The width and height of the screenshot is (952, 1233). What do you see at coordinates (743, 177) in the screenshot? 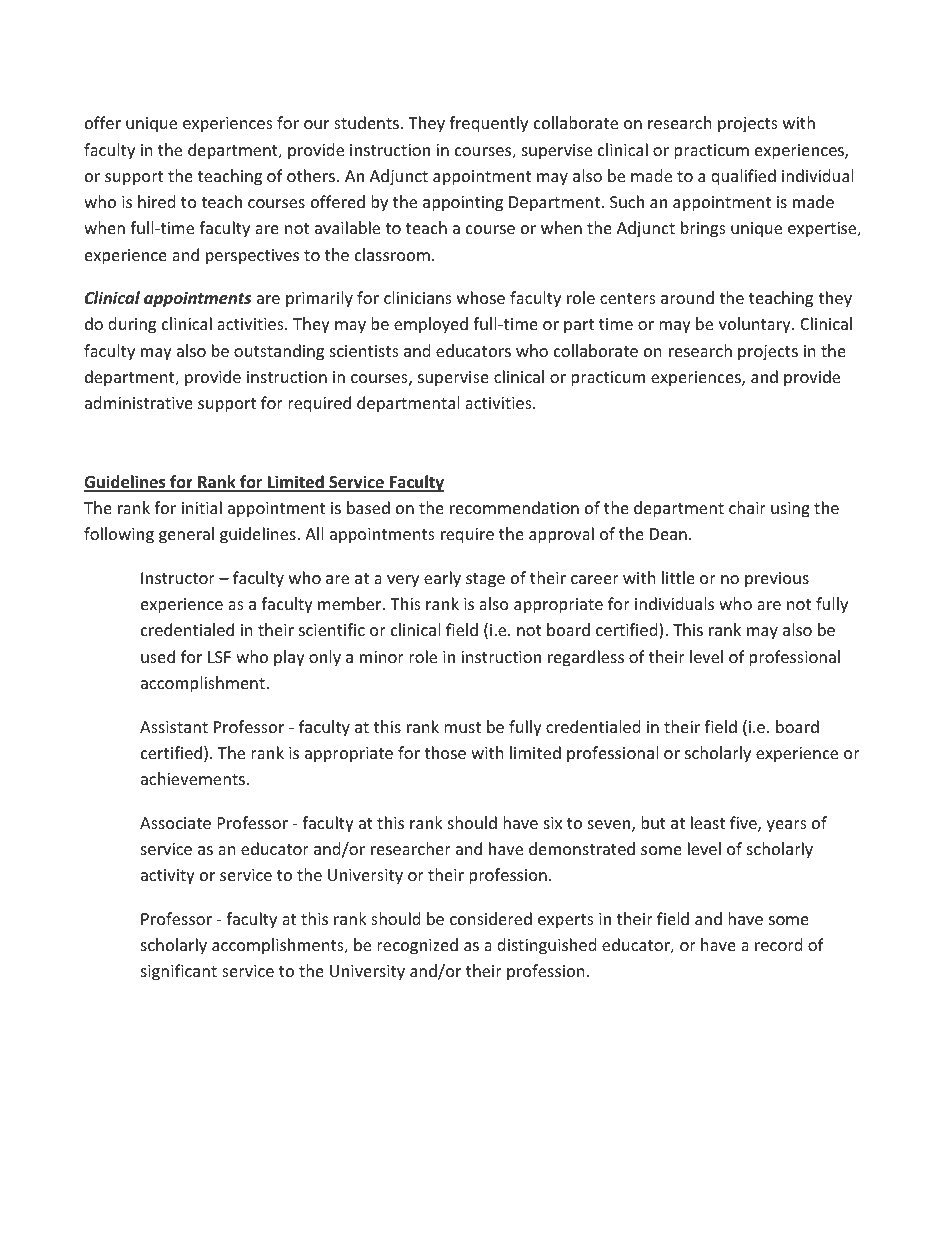
I see `qualified` at bounding box center [743, 177].
